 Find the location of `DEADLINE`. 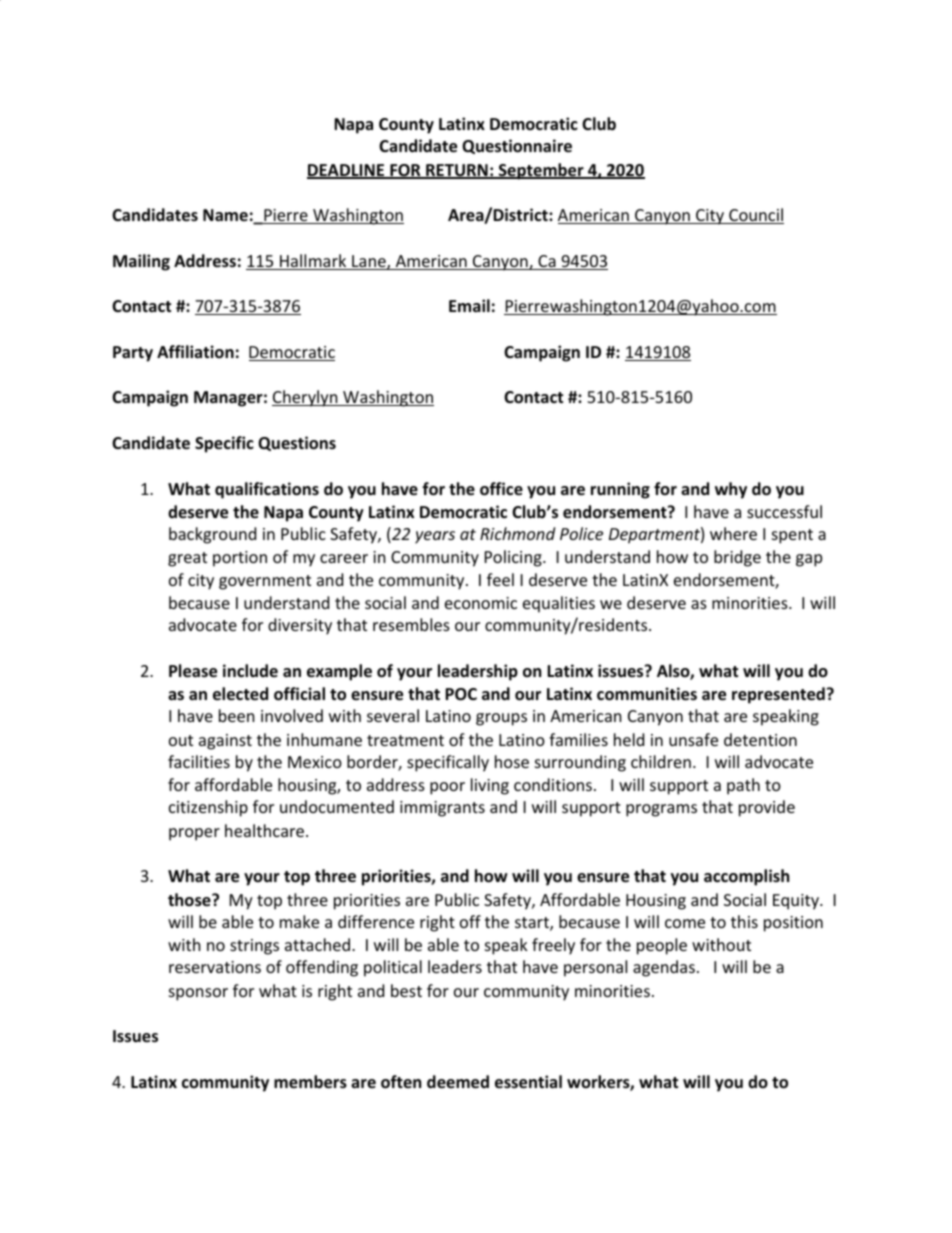

DEADLINE is located at coordinates (347, 171).
